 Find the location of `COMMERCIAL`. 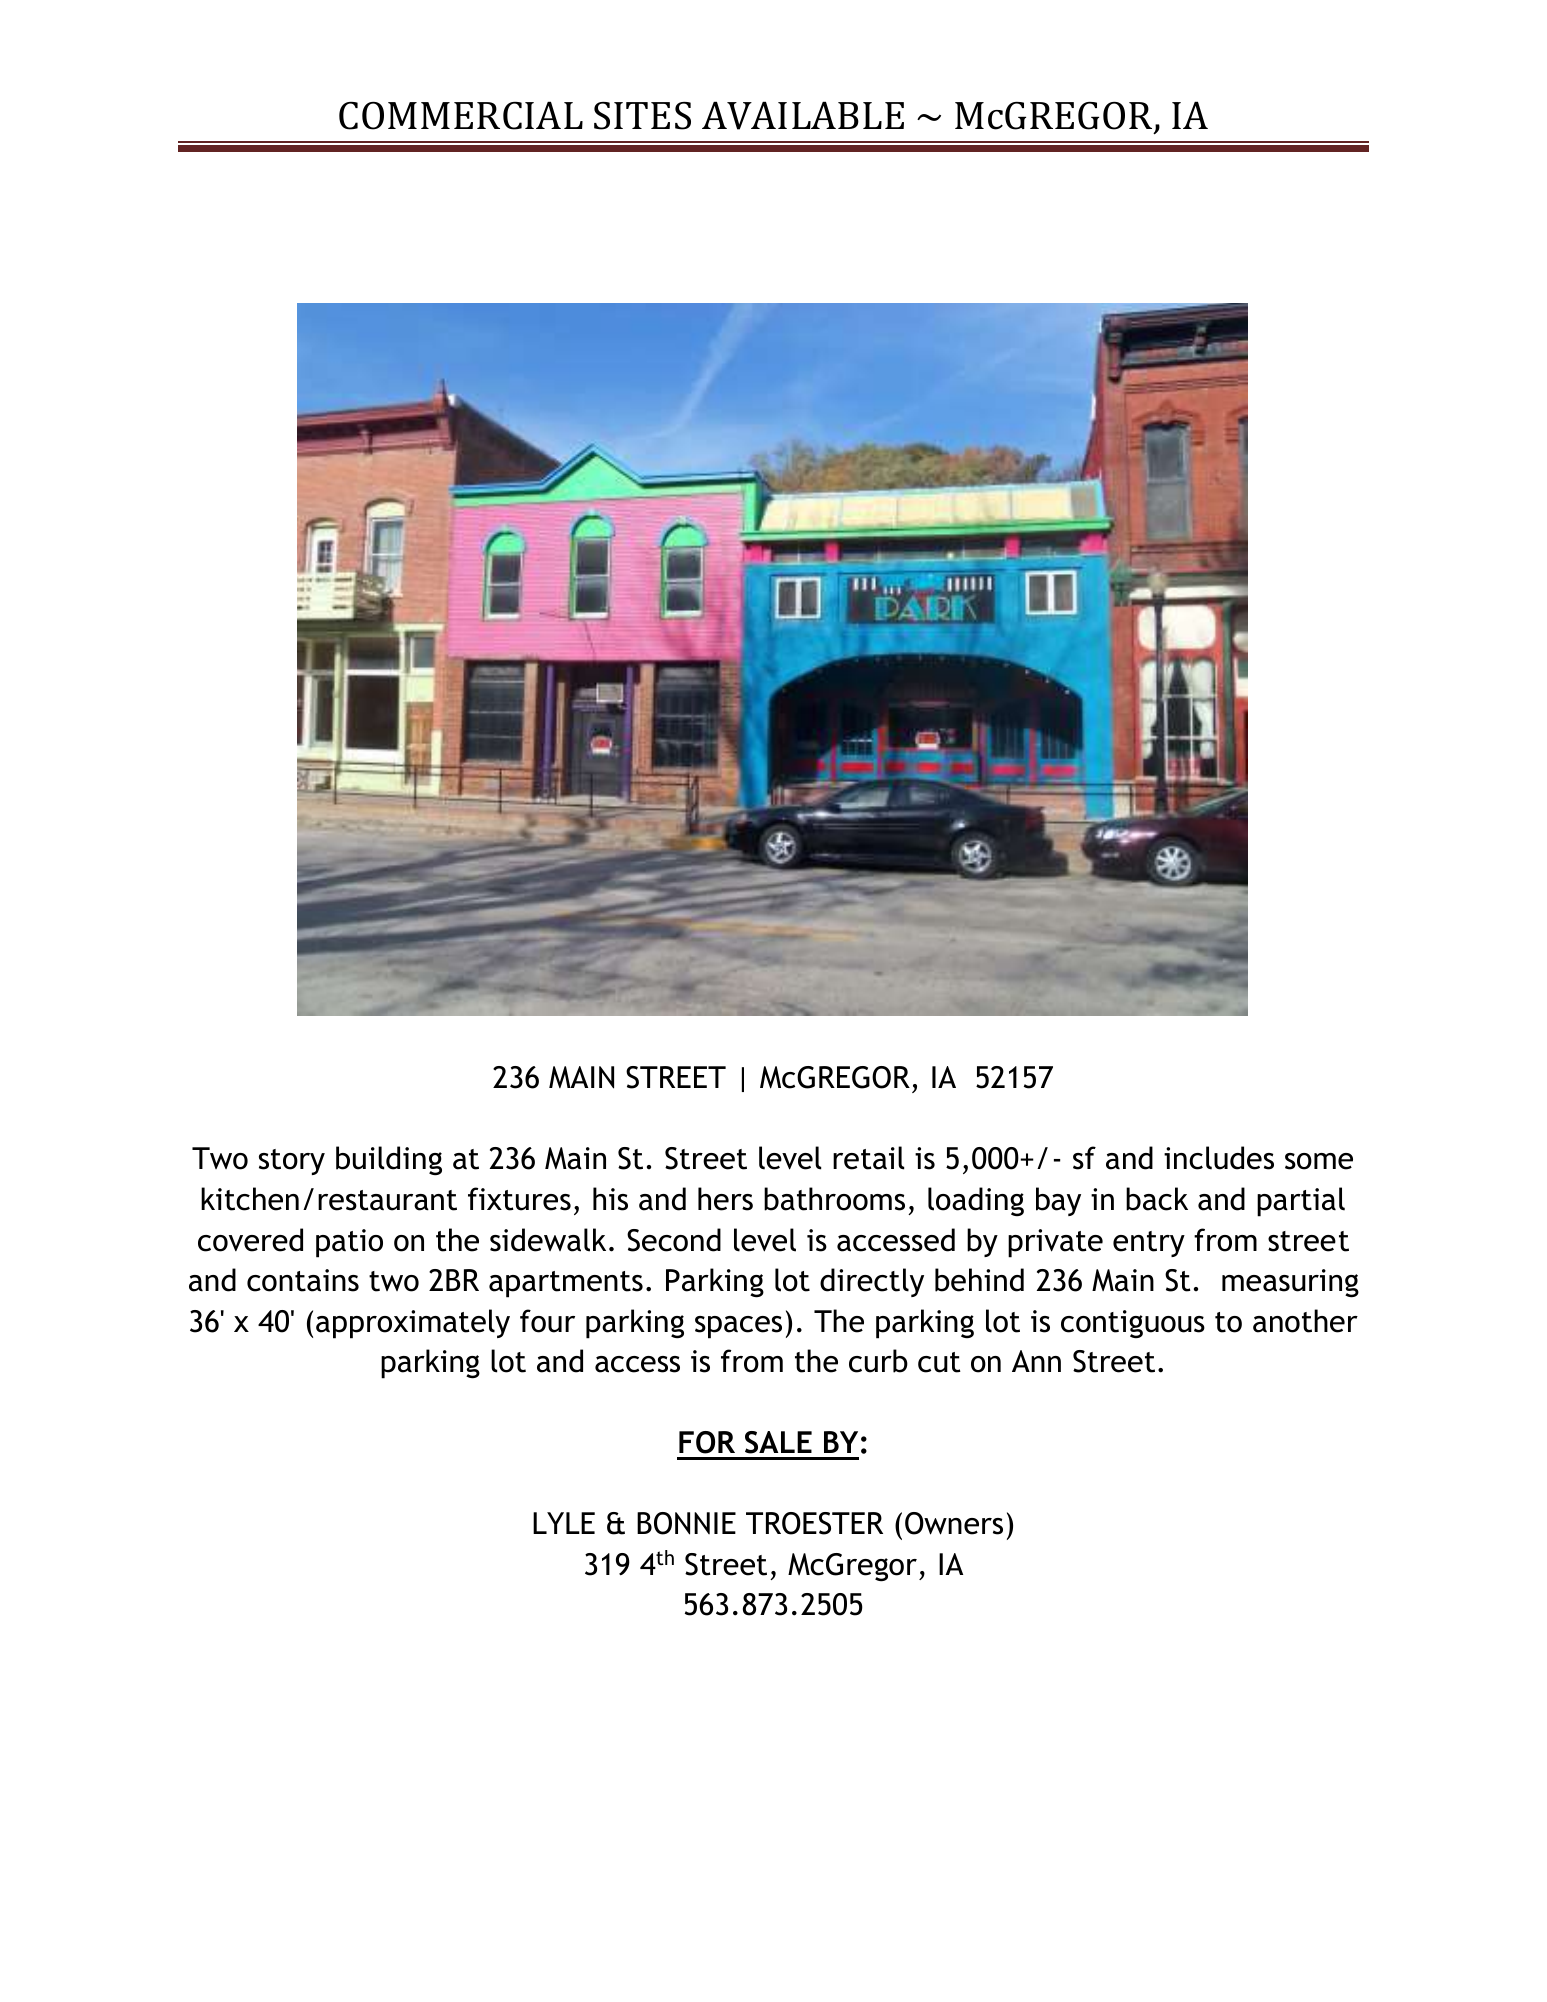

COMMERCIAL is located at coordinates (461, 115).
